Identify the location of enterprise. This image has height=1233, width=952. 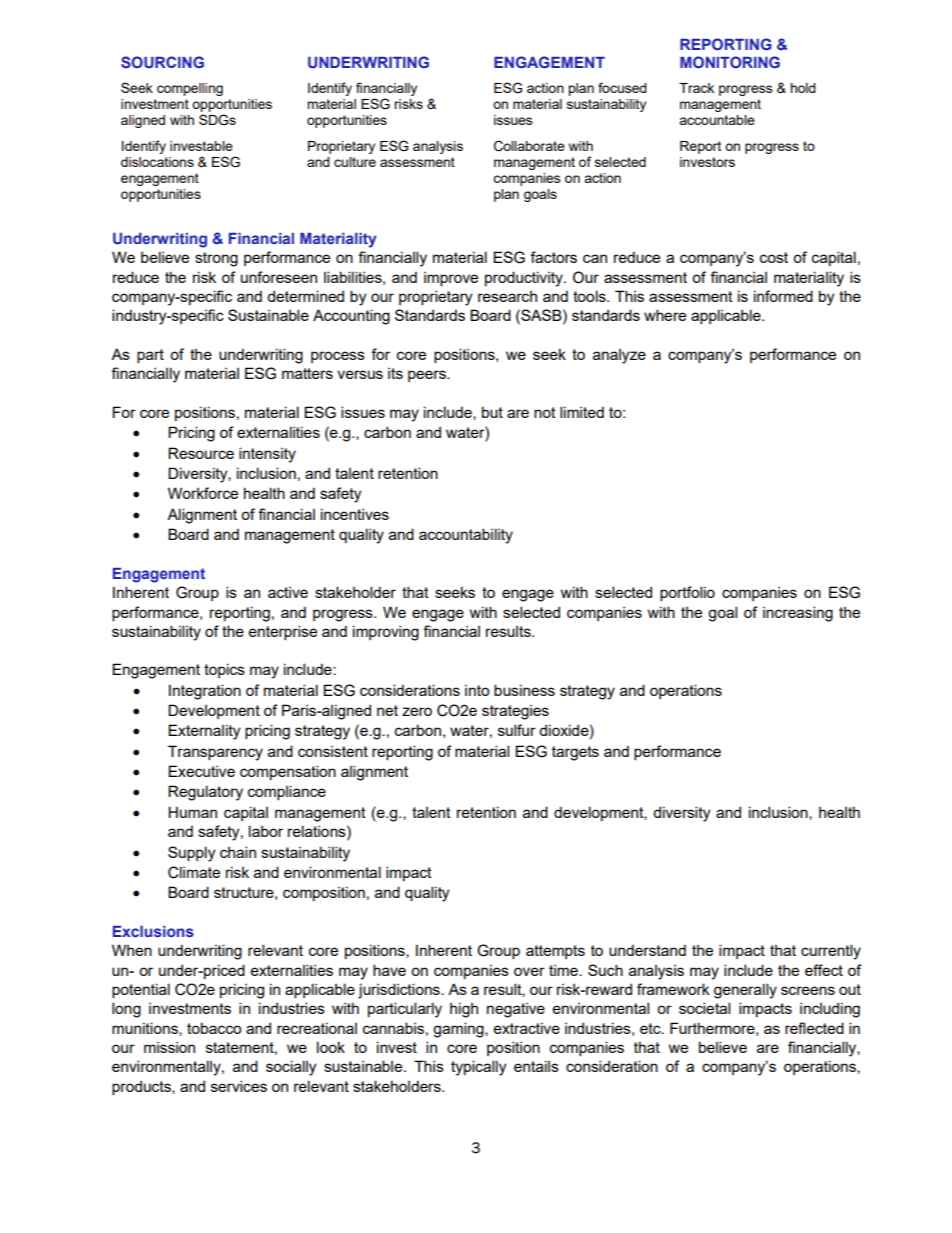
(283, 632).
